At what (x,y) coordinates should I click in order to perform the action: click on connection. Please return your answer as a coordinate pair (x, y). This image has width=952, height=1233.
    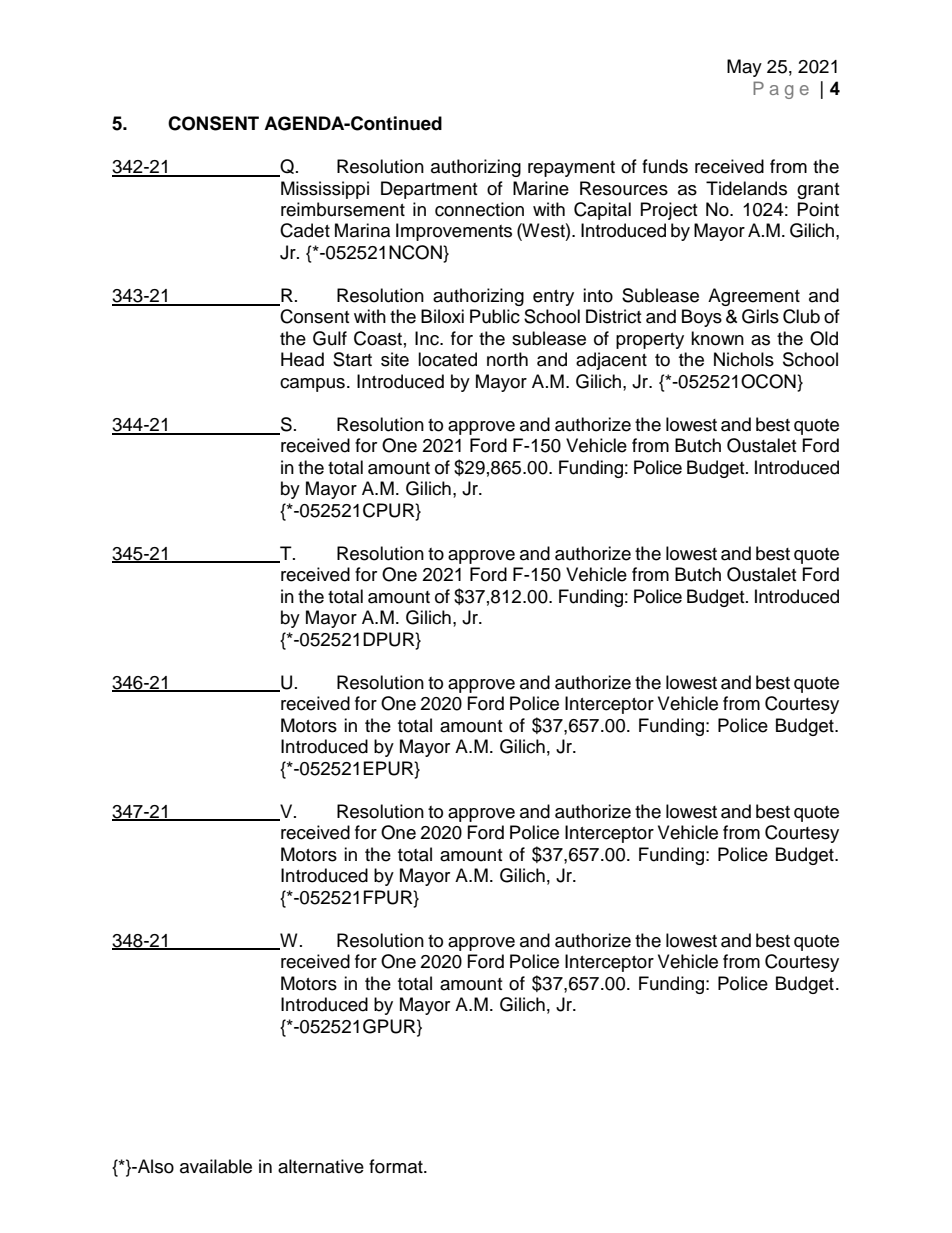
    Looking at the image, I should click on (479, 209).
